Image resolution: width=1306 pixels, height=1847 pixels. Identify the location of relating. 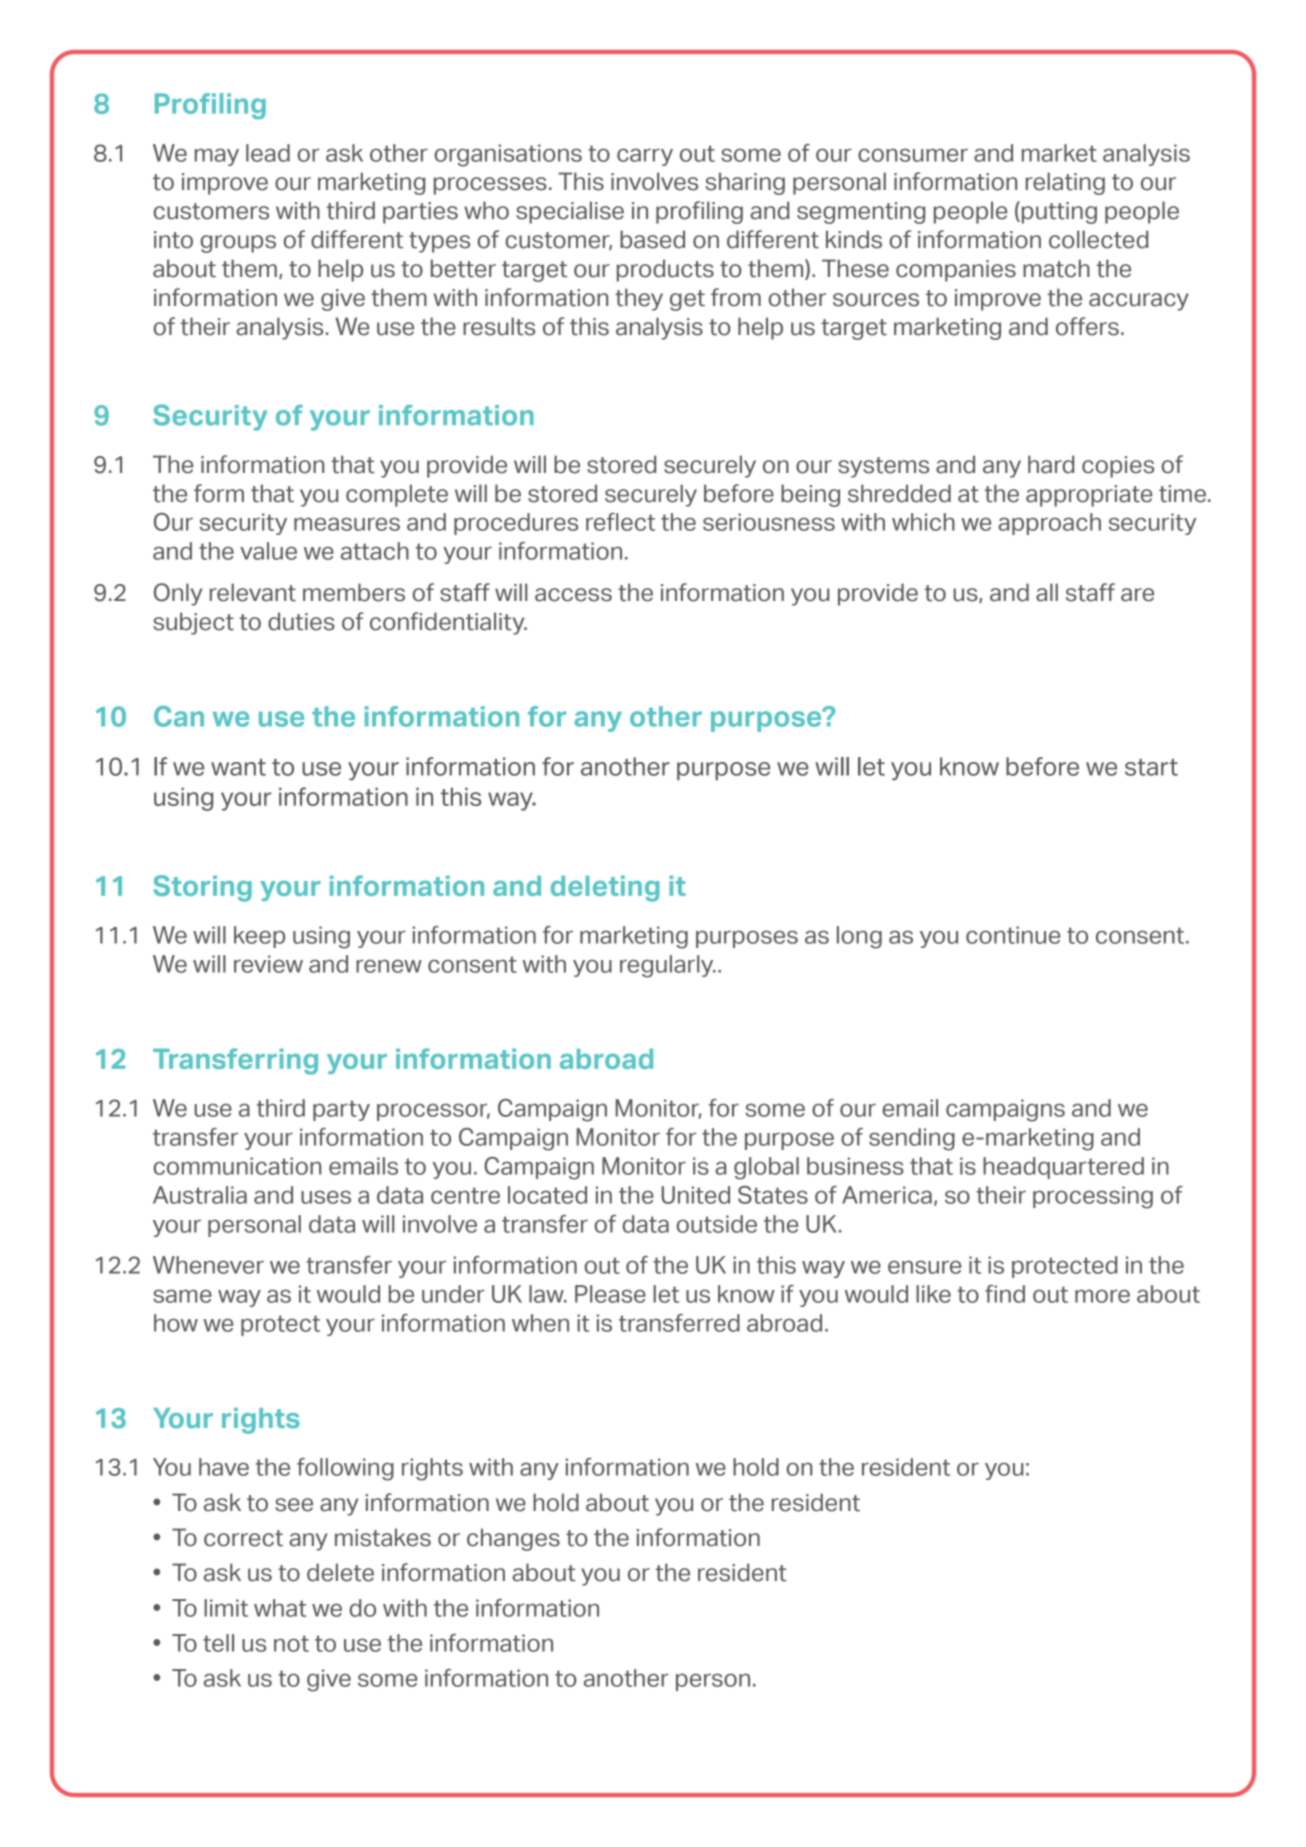
(1065, 183).
